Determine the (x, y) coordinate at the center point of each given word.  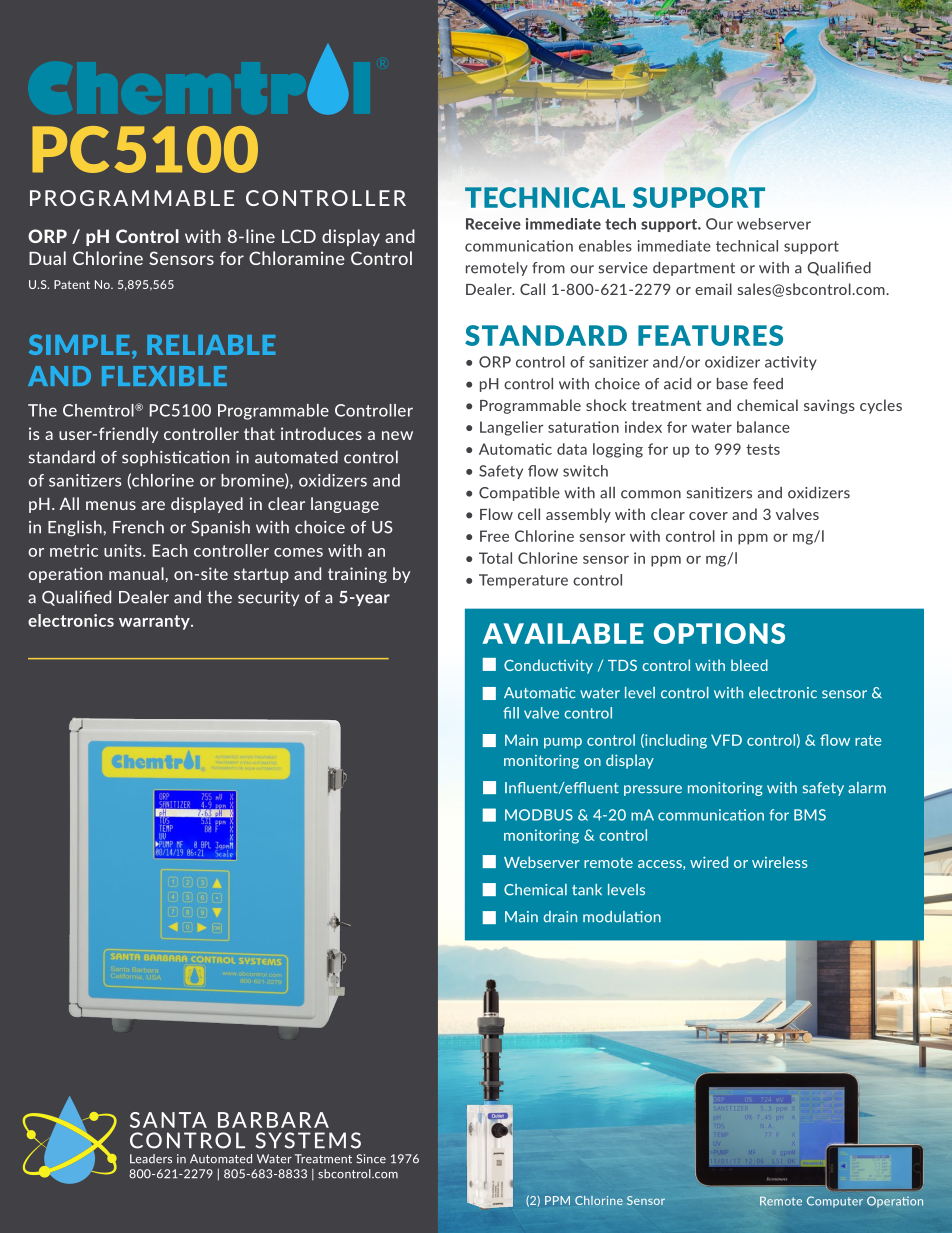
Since (371, 1159)
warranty (155, 622)
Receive (493, 224)
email (713, 289)
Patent (72, 284)
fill (511, 713)
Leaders (151, 1159)
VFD (726, 740)
